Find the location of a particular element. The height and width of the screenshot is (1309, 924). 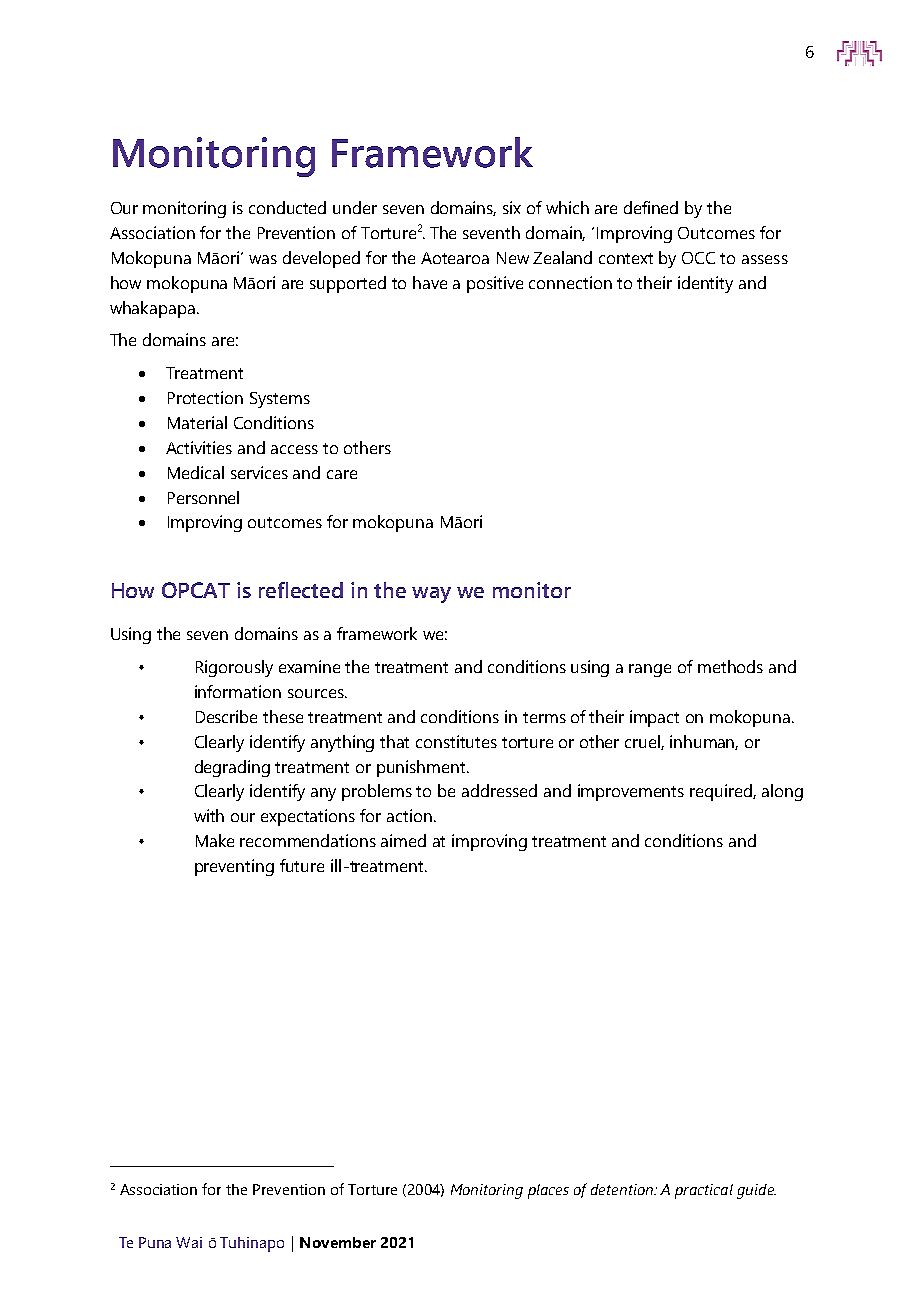

New is located at coordinates (513, 258).
